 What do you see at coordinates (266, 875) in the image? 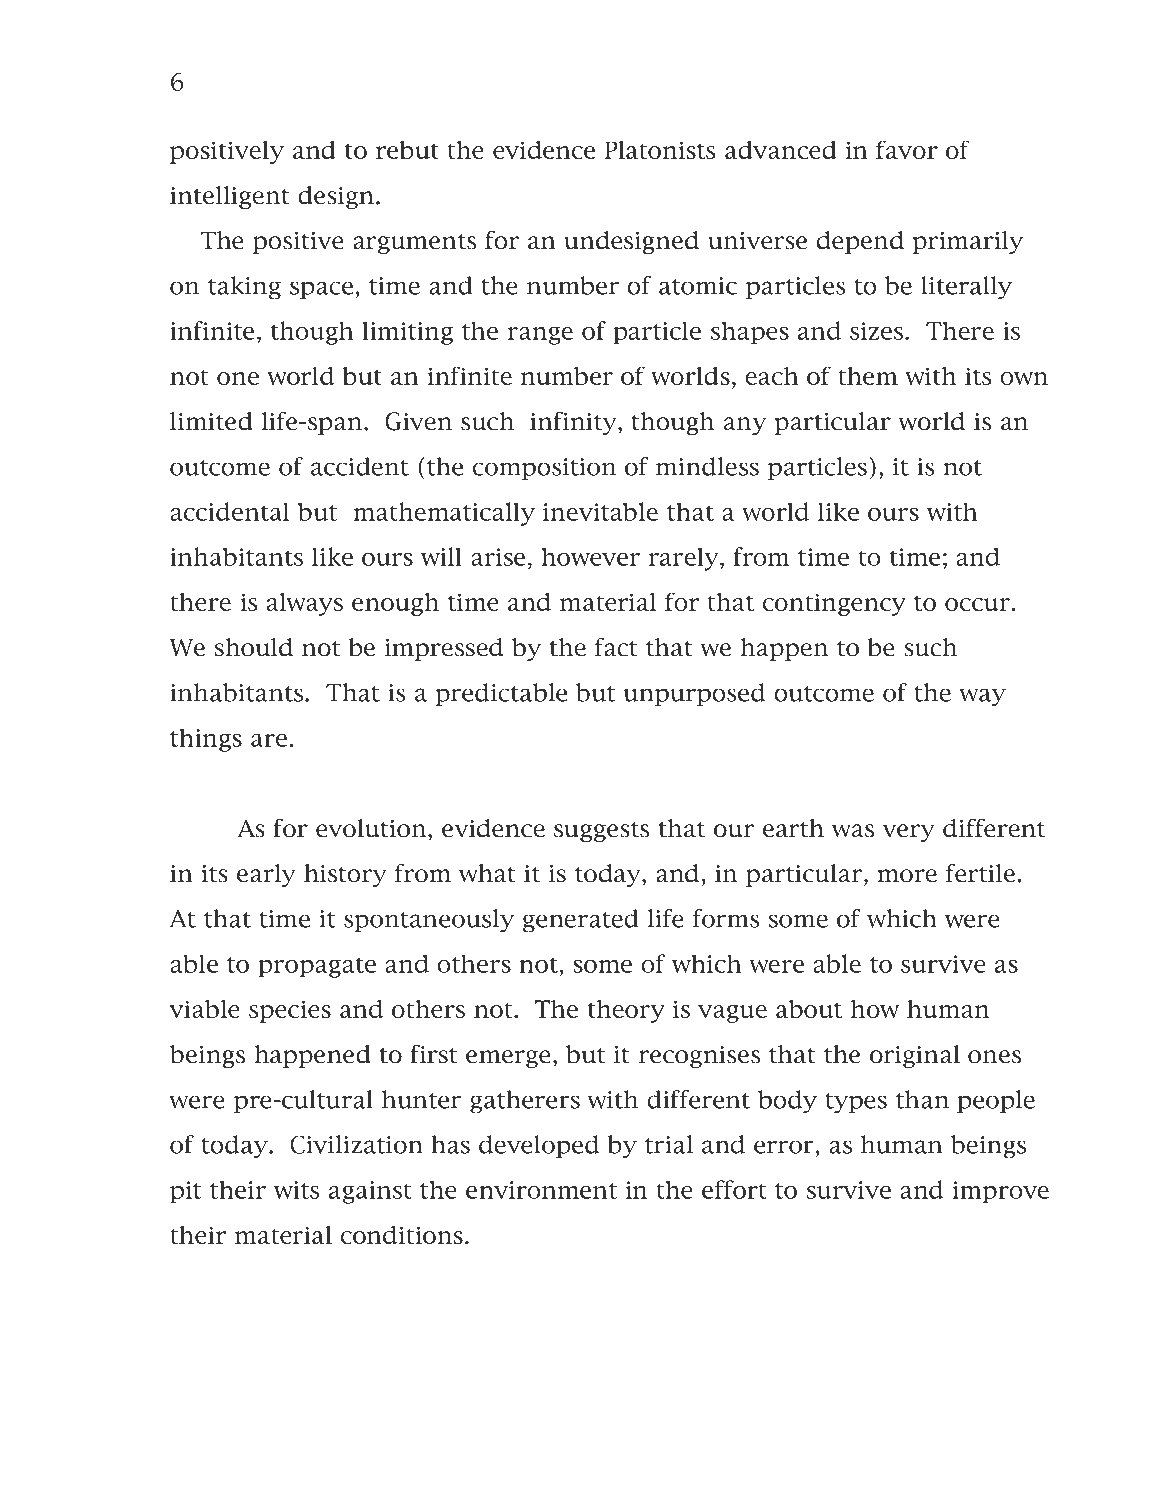
I see `early` at bounding box center [266, 875].
